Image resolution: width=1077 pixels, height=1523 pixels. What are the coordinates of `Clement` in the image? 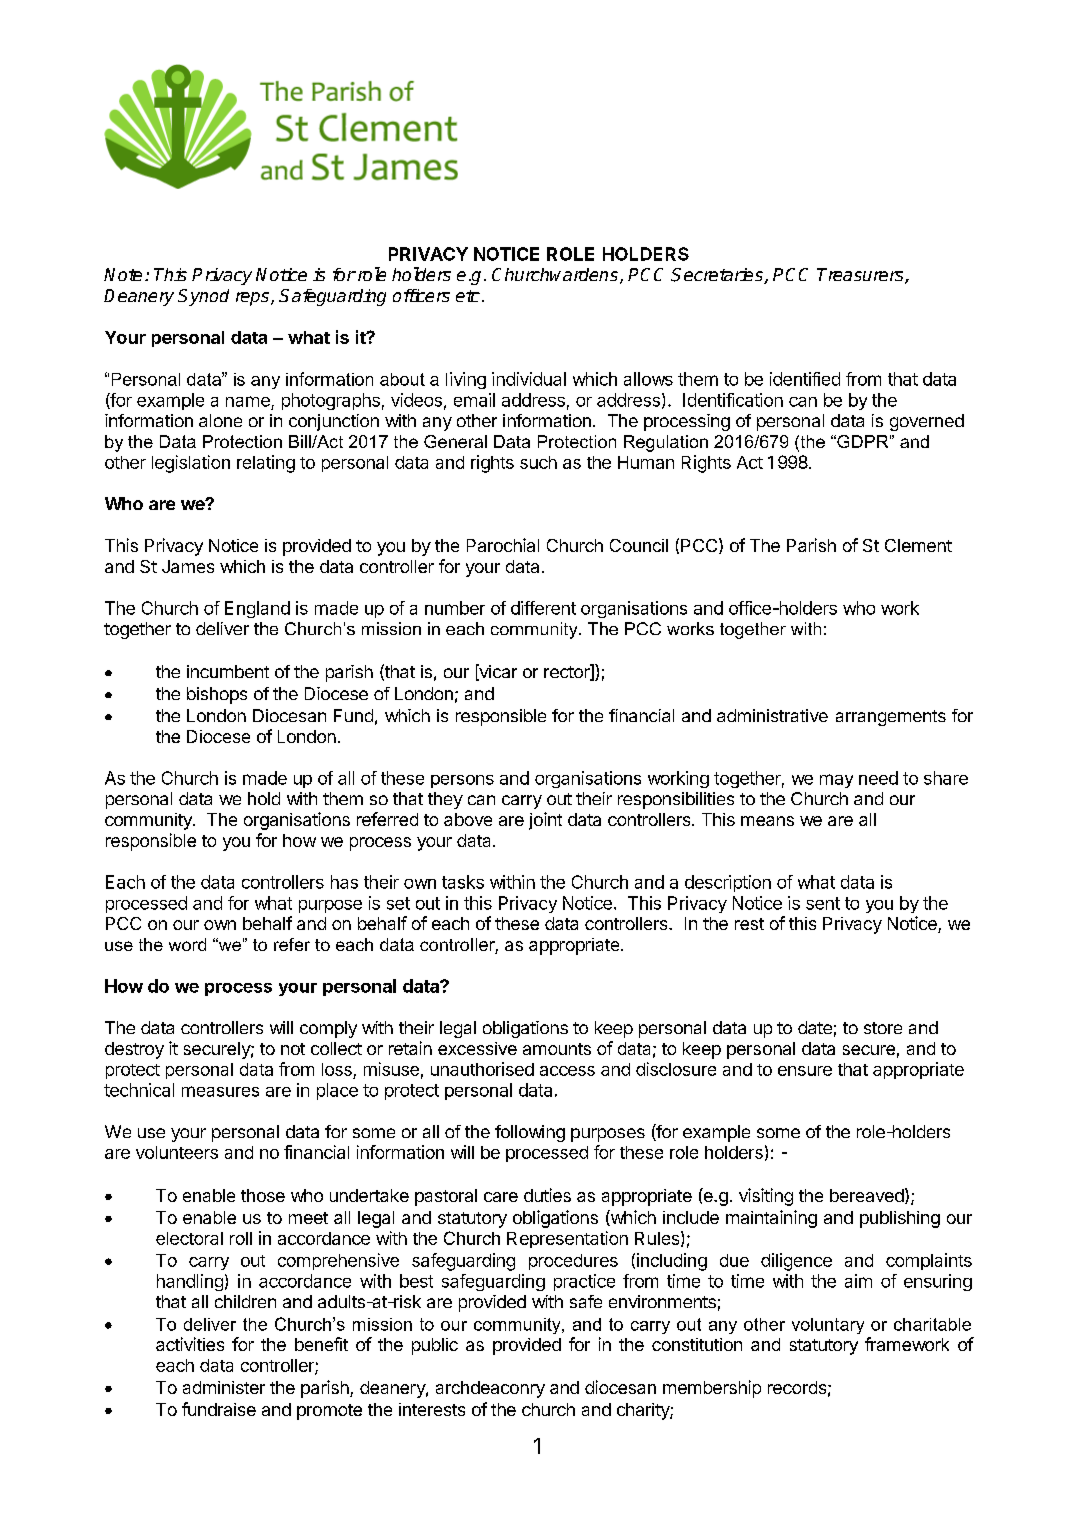 It's located at (918, 545).
